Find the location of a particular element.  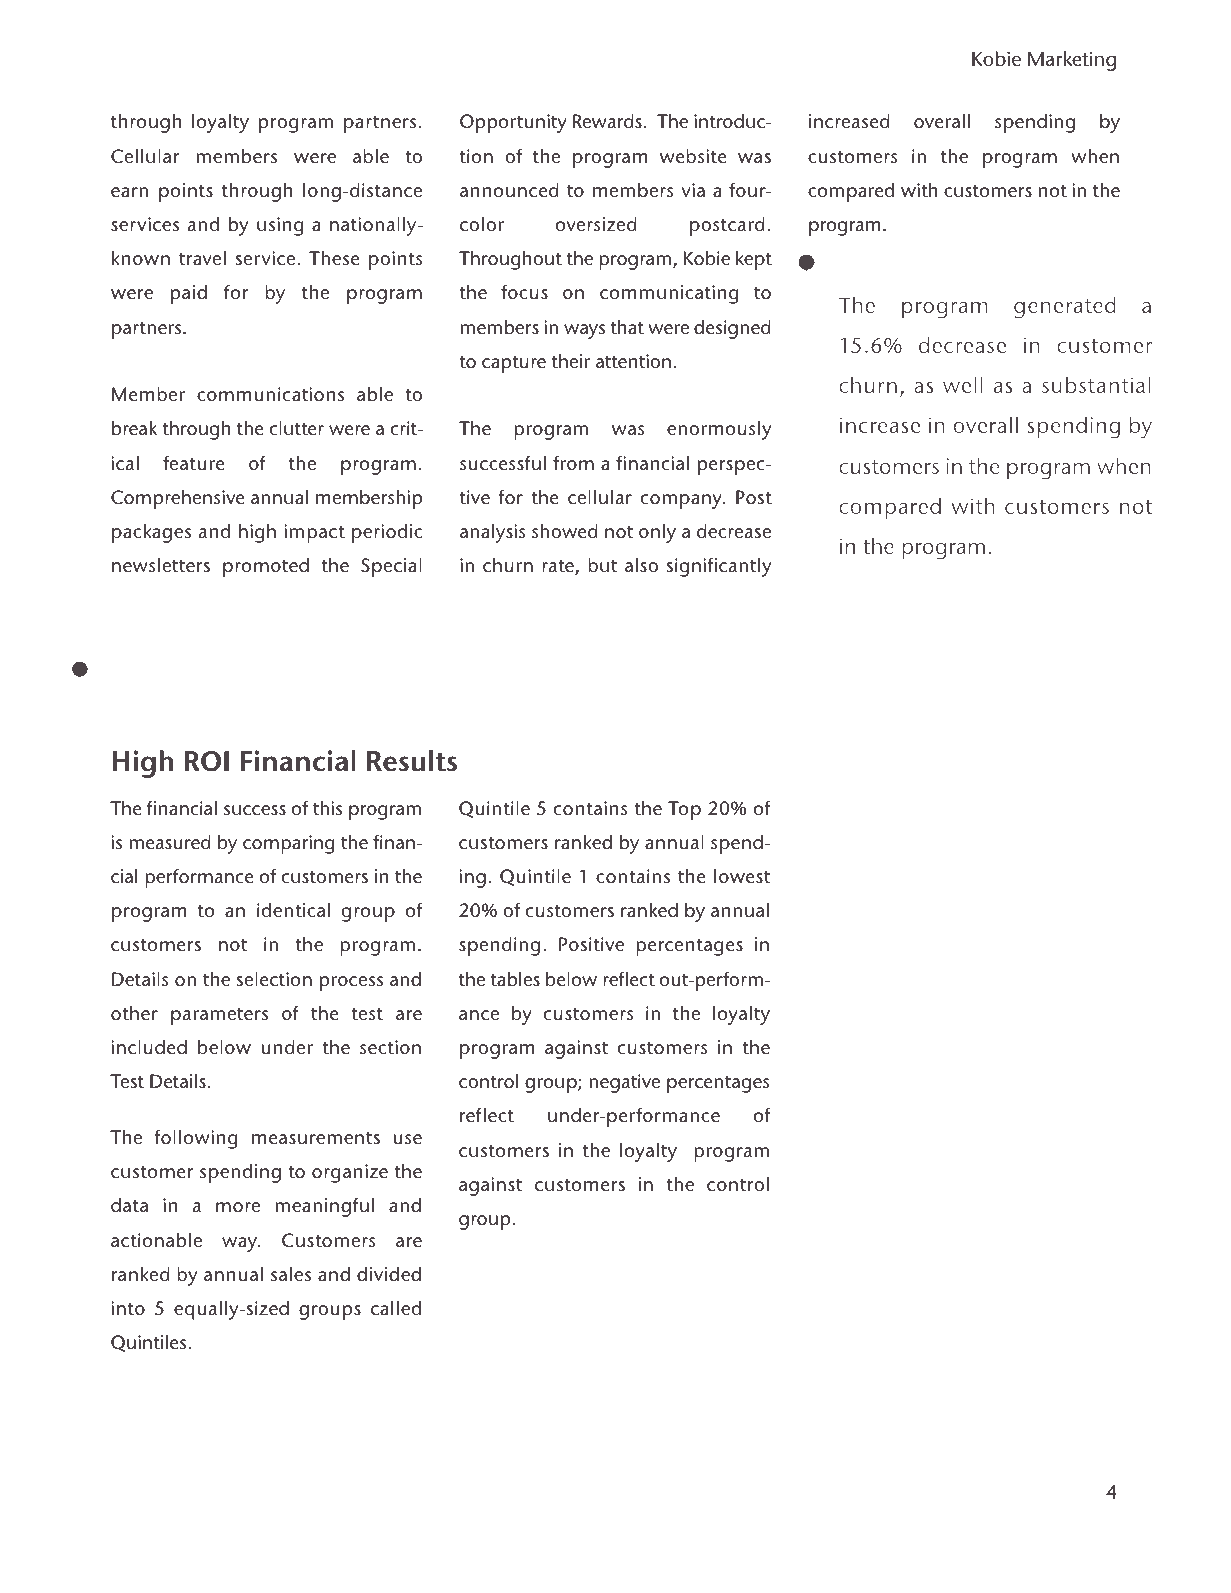

ROI is located at coordinates (207, 761).
